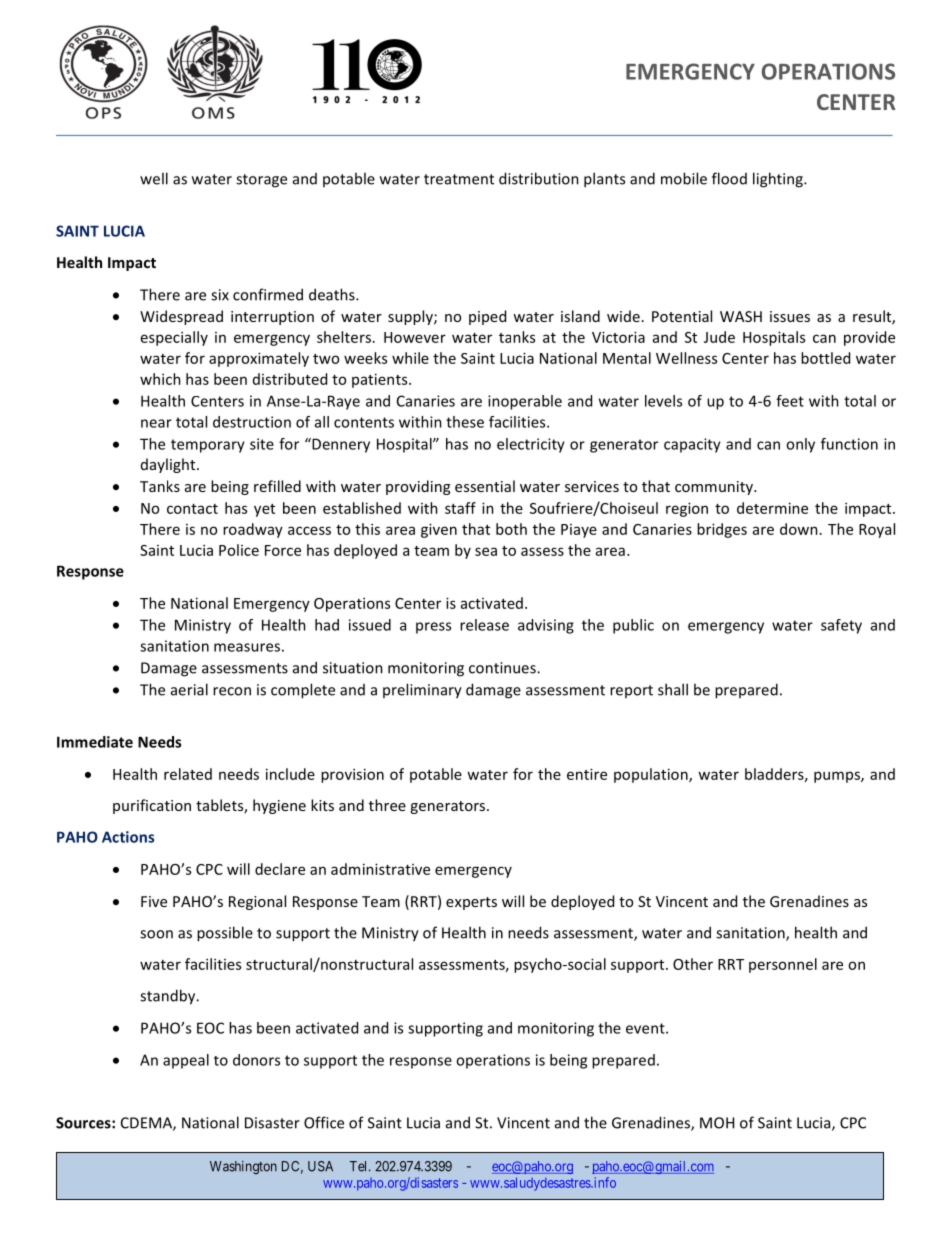 The image size is (952, 1233). I want to click on lighting, so click(779, 180).
